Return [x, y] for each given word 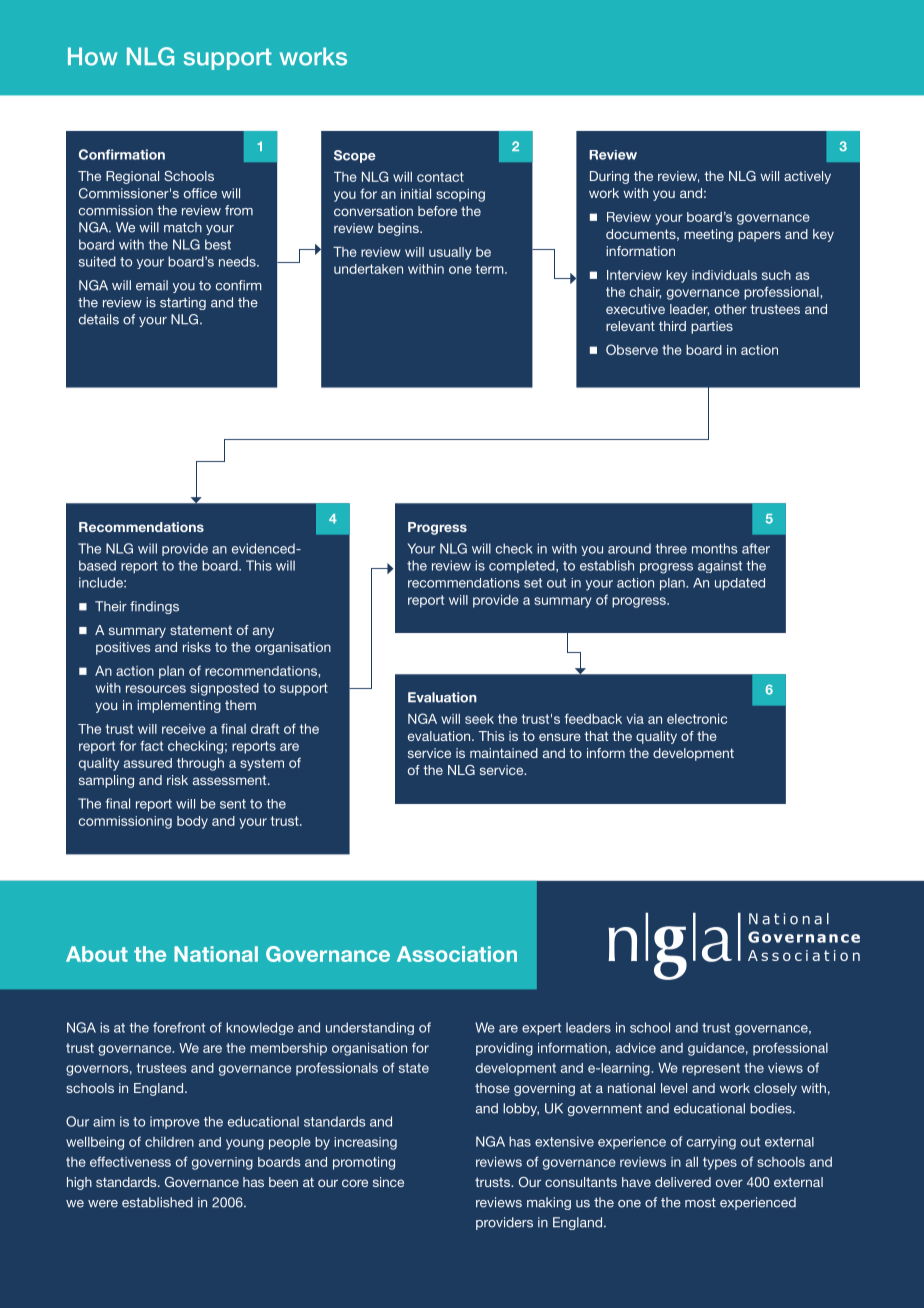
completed [523, 566]
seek [479, 719]
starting [183, 303]
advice [636, 1048]
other [731, 309]
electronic [697, 719]
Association [457, 954]
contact [440, 177]
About [97, 954]
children [169, 1142]
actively [807, 177]
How [93, 56]
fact [151, 745]
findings [154, 607]
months [715, 548]
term [491, 269]
